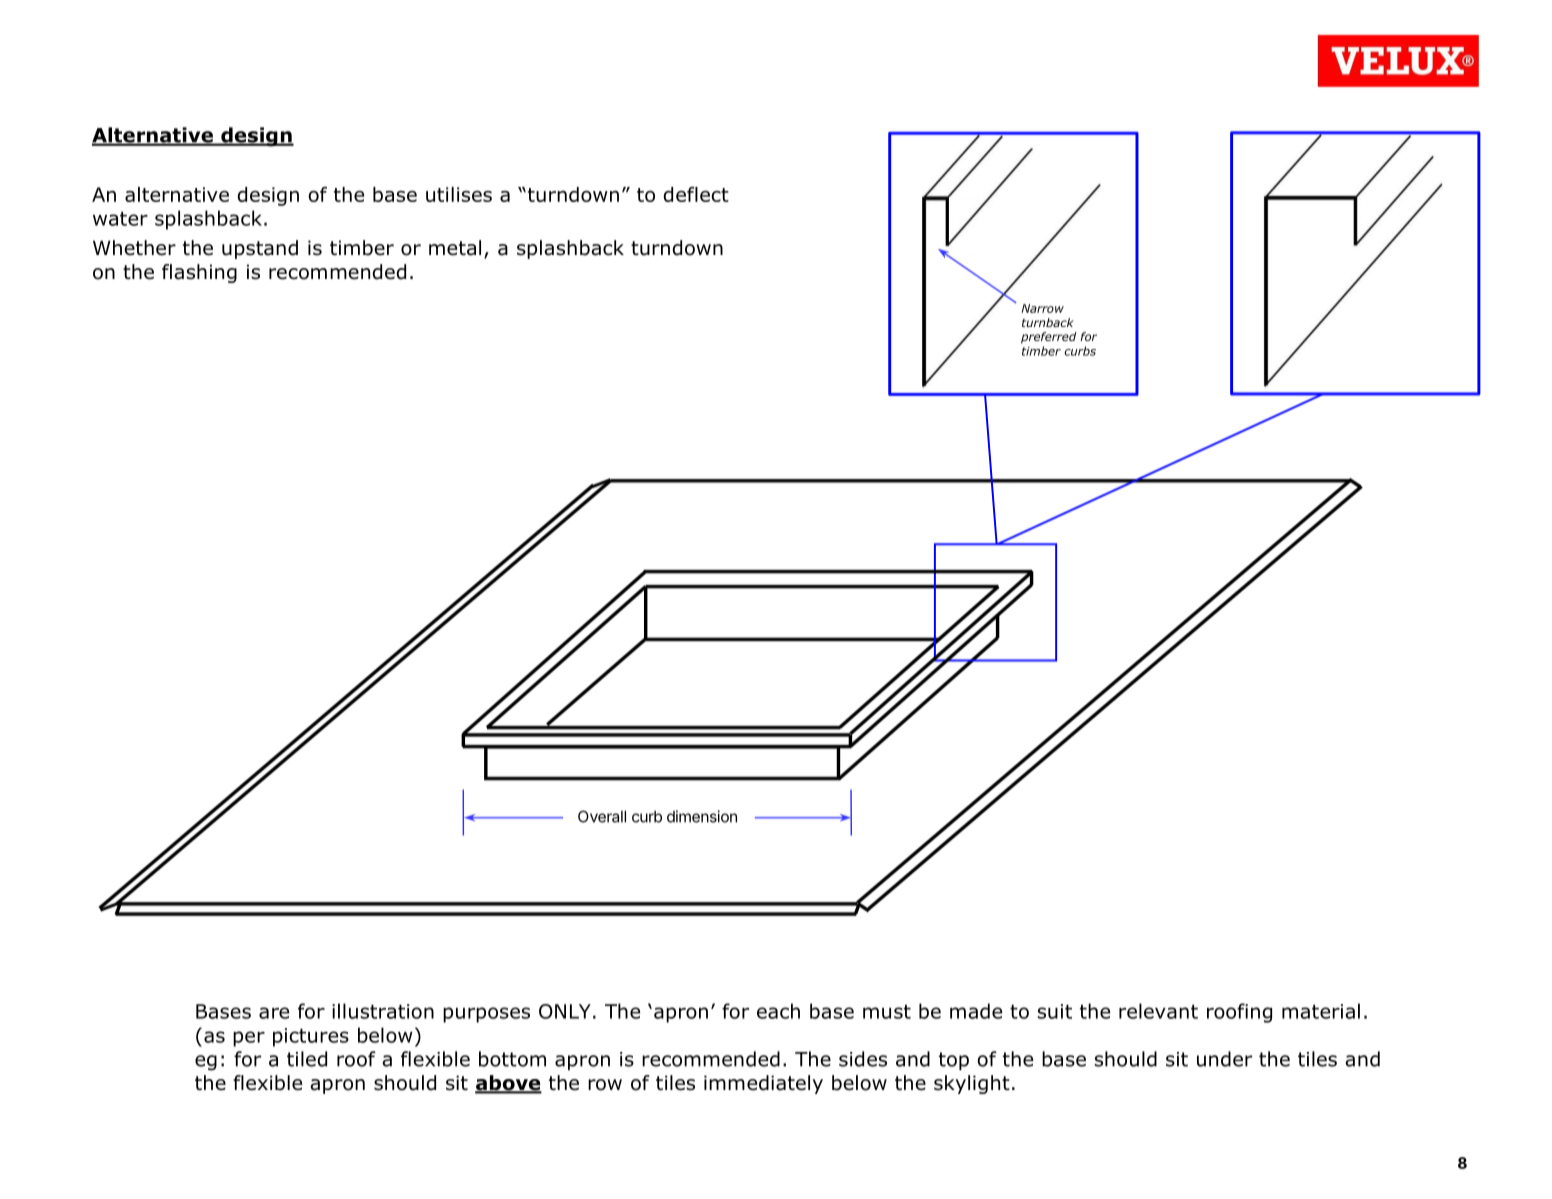 The height and width of the page is (1199, 1552). I want to click on immediately, so click(763, 1084).
